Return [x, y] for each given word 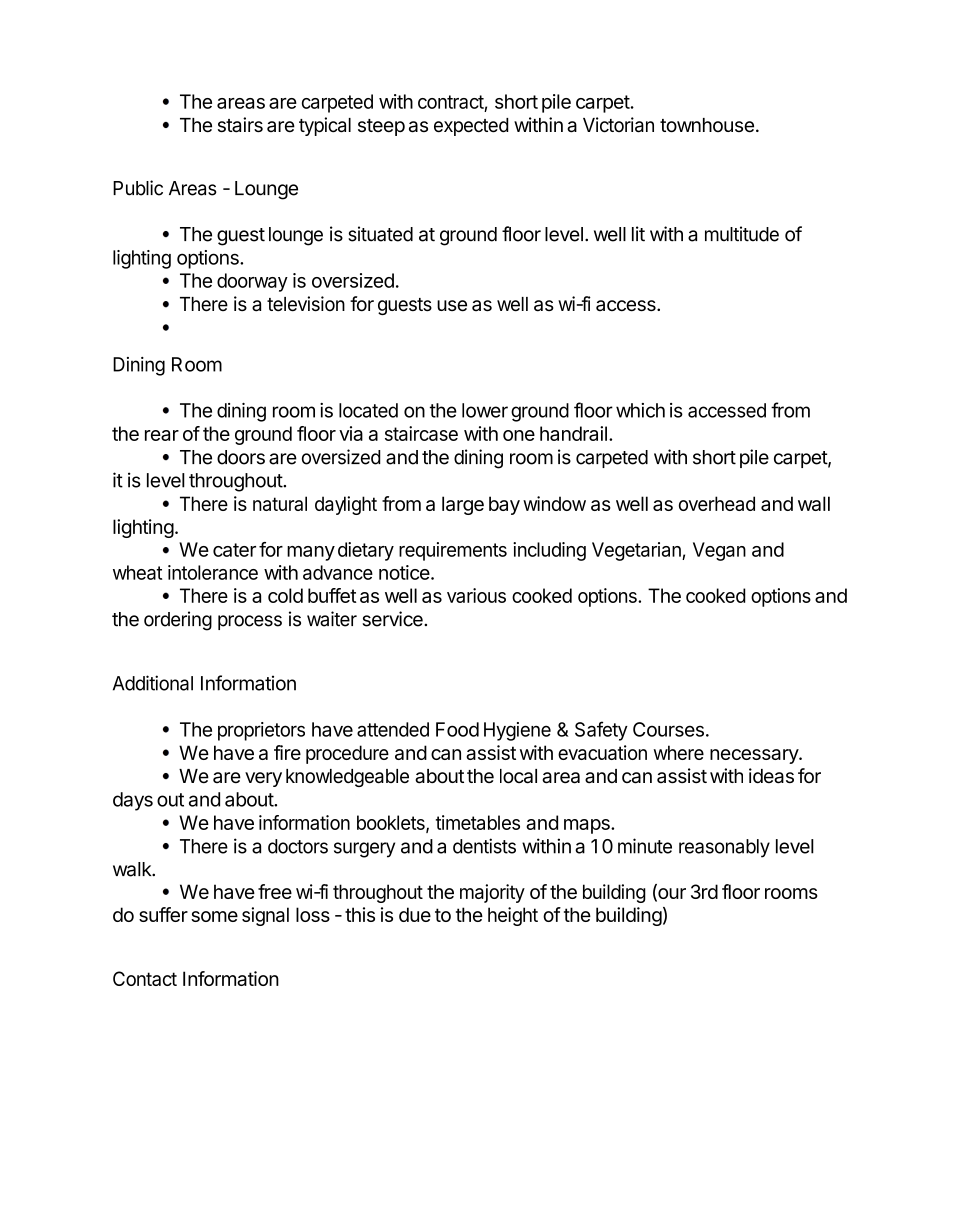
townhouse [707, 125]
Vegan [719, 551]
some [214, 916]
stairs [240, 125]
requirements [453, 551]
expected [471, 127]
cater [234, 550]
